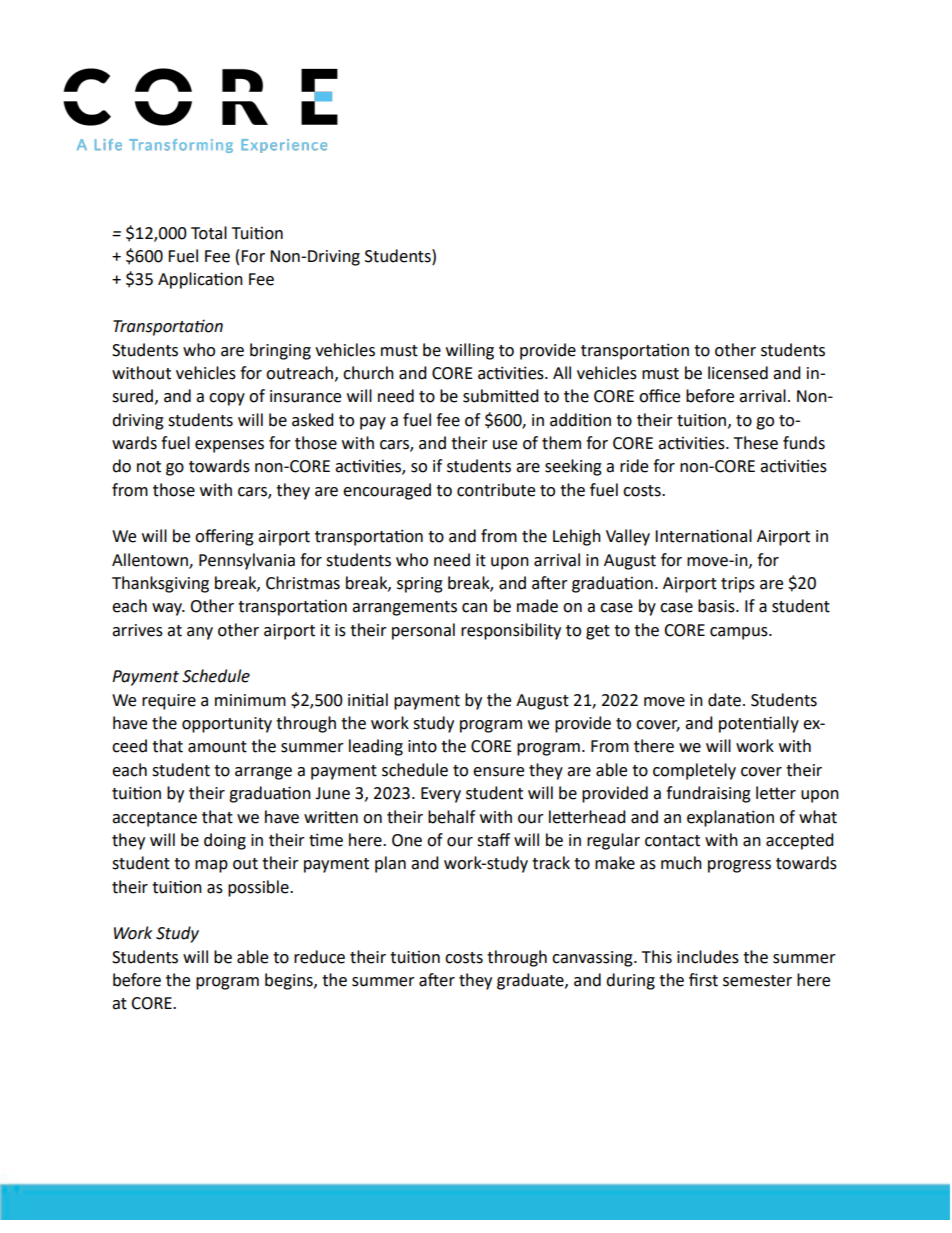 The width and height of the screenshot is (952, 1233). Describe the element at coordinates (738, 373) in the screenshot. I see `licensed` at that location.
